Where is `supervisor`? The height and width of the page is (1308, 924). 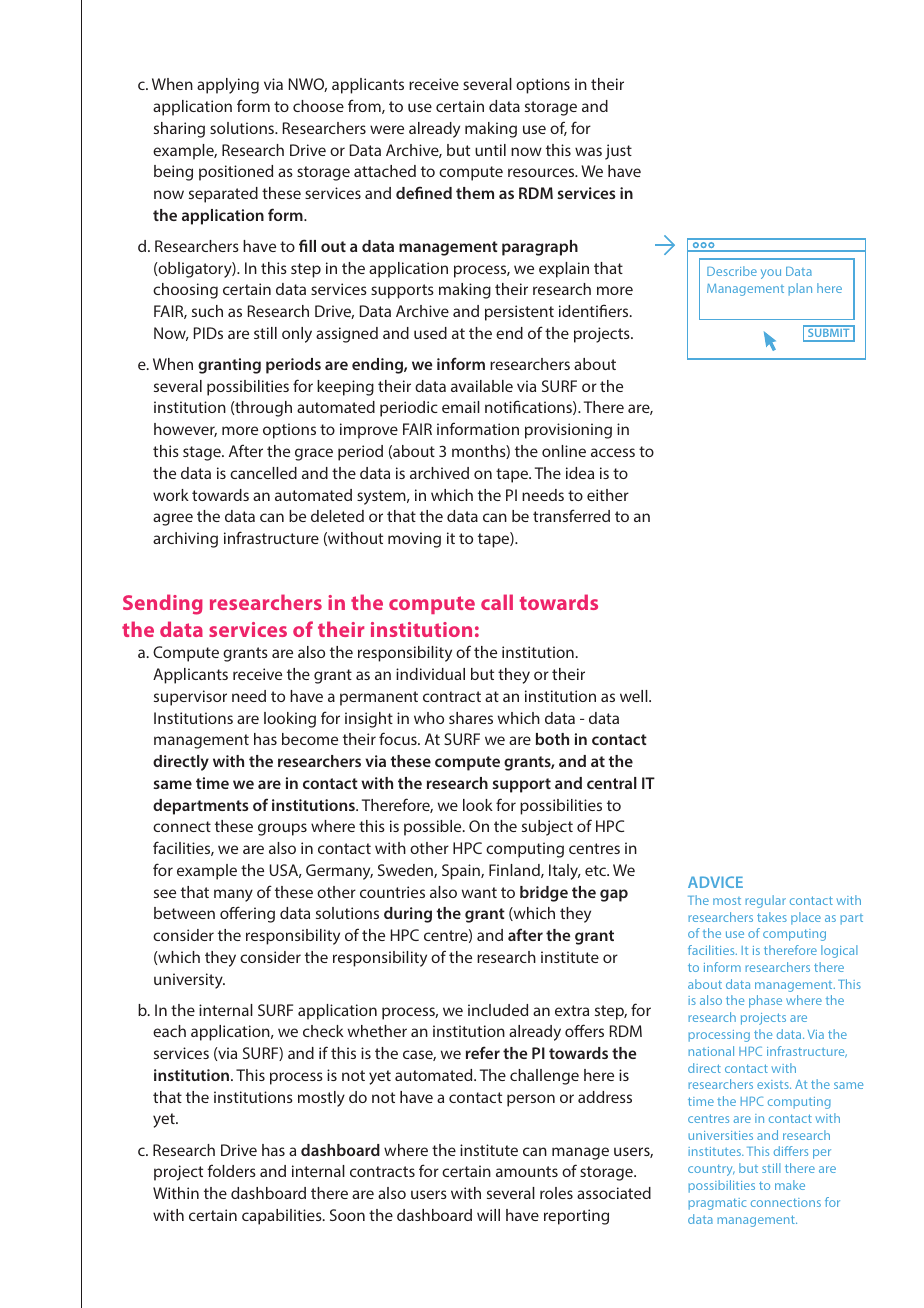
supervisor is located at coordinates (190, 698).
